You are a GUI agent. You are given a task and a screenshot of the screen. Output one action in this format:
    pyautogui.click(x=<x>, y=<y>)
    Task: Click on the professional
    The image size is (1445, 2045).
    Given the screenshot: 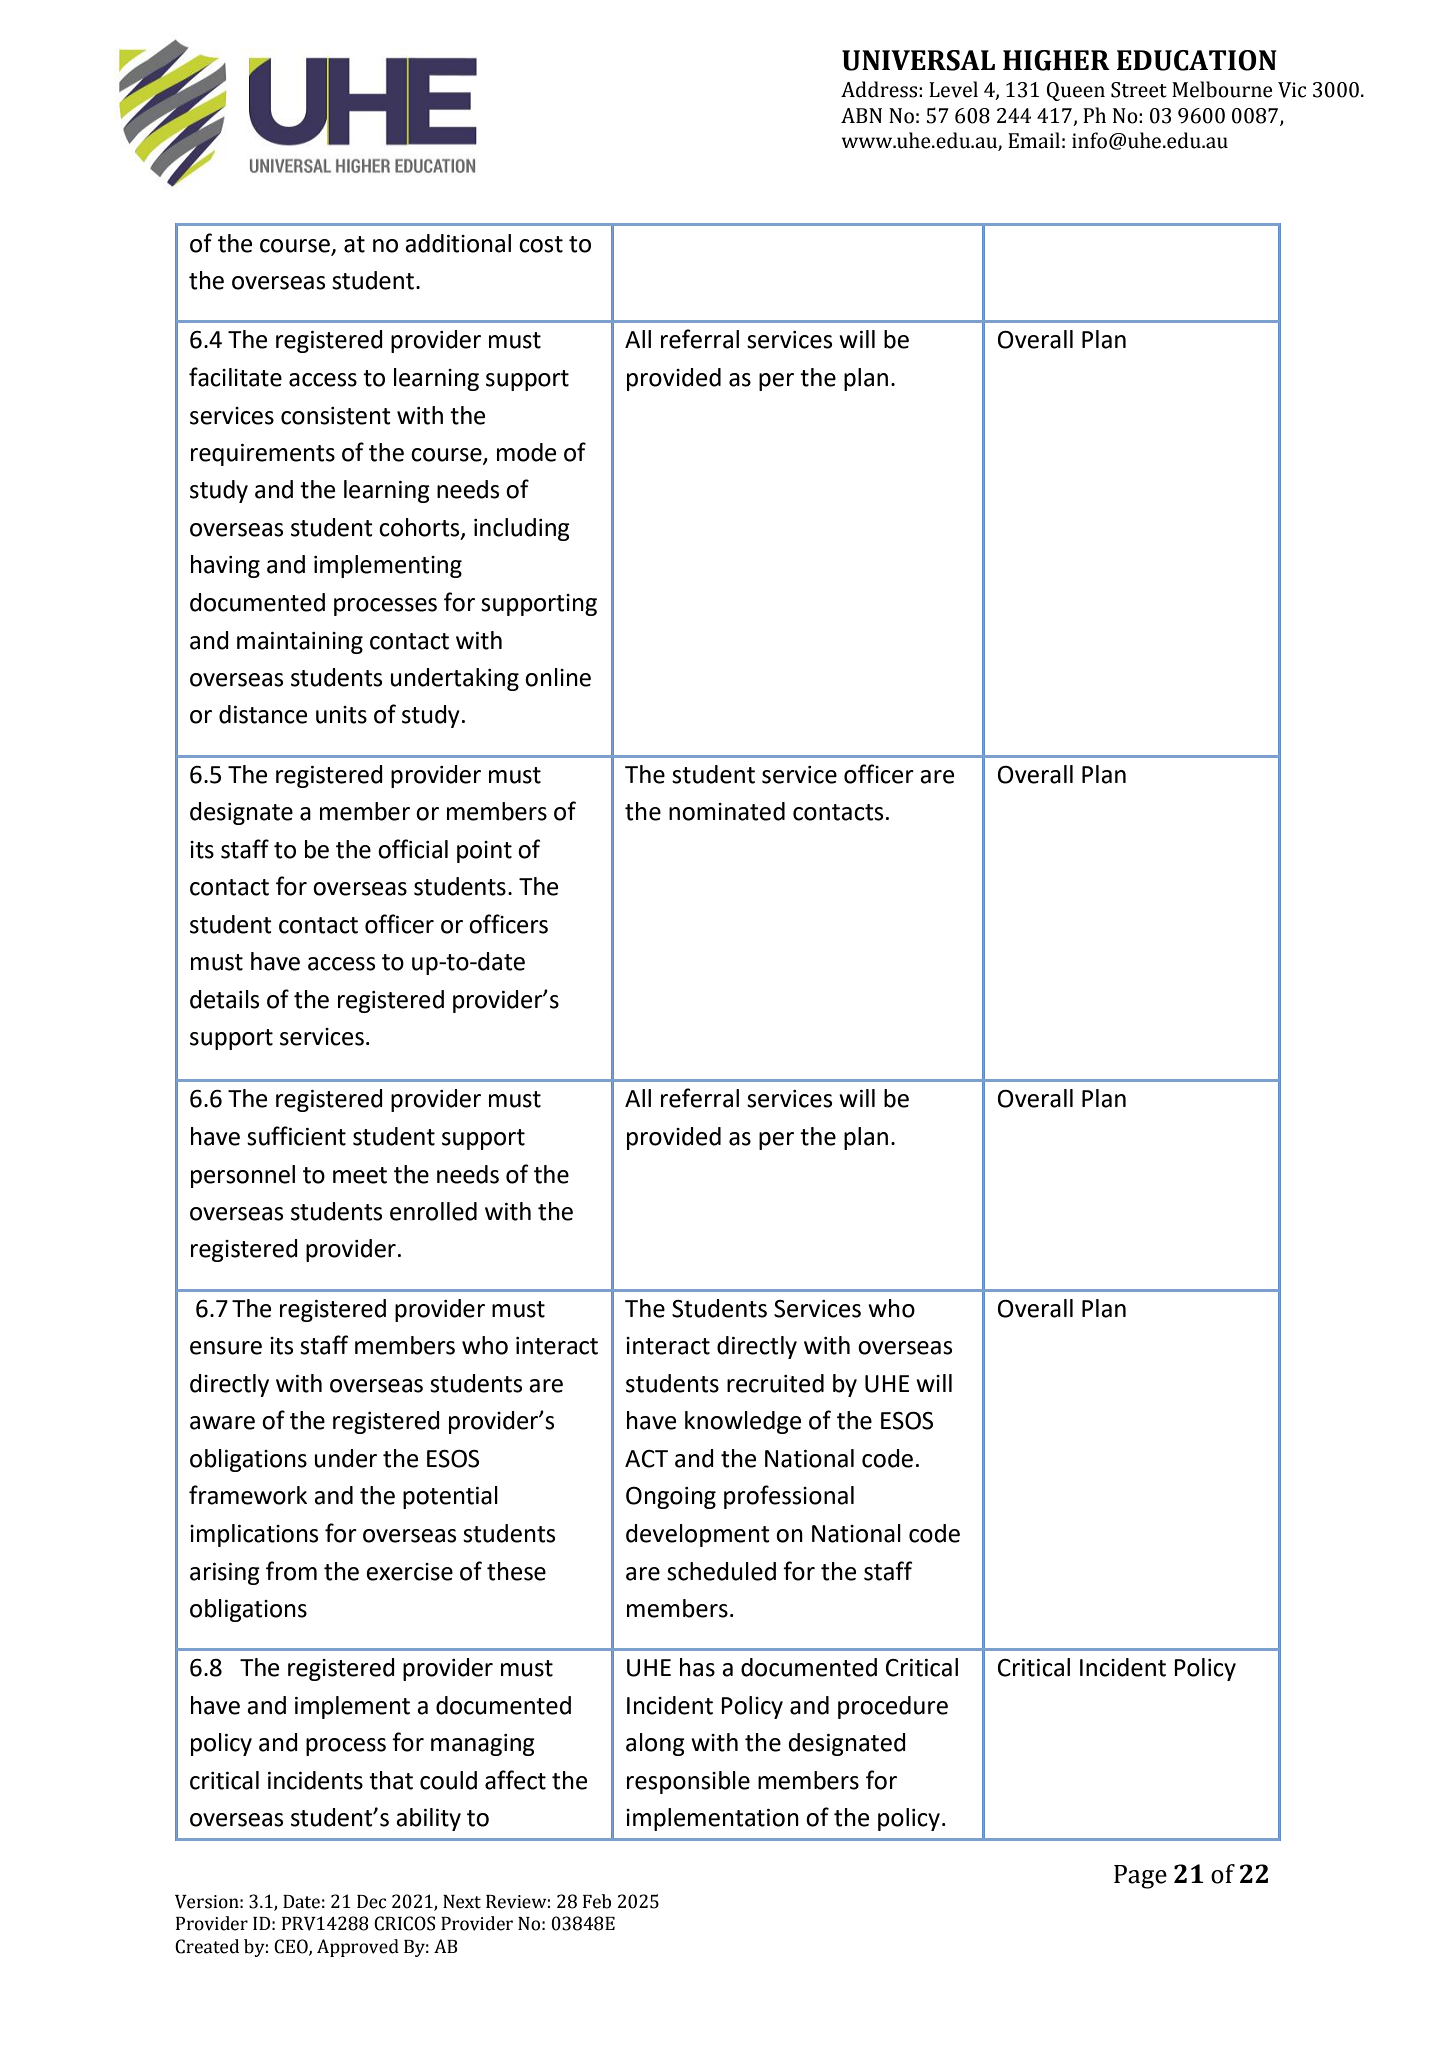 What is the action you would take?
    pyautogui.click(x=789, y=1497)
